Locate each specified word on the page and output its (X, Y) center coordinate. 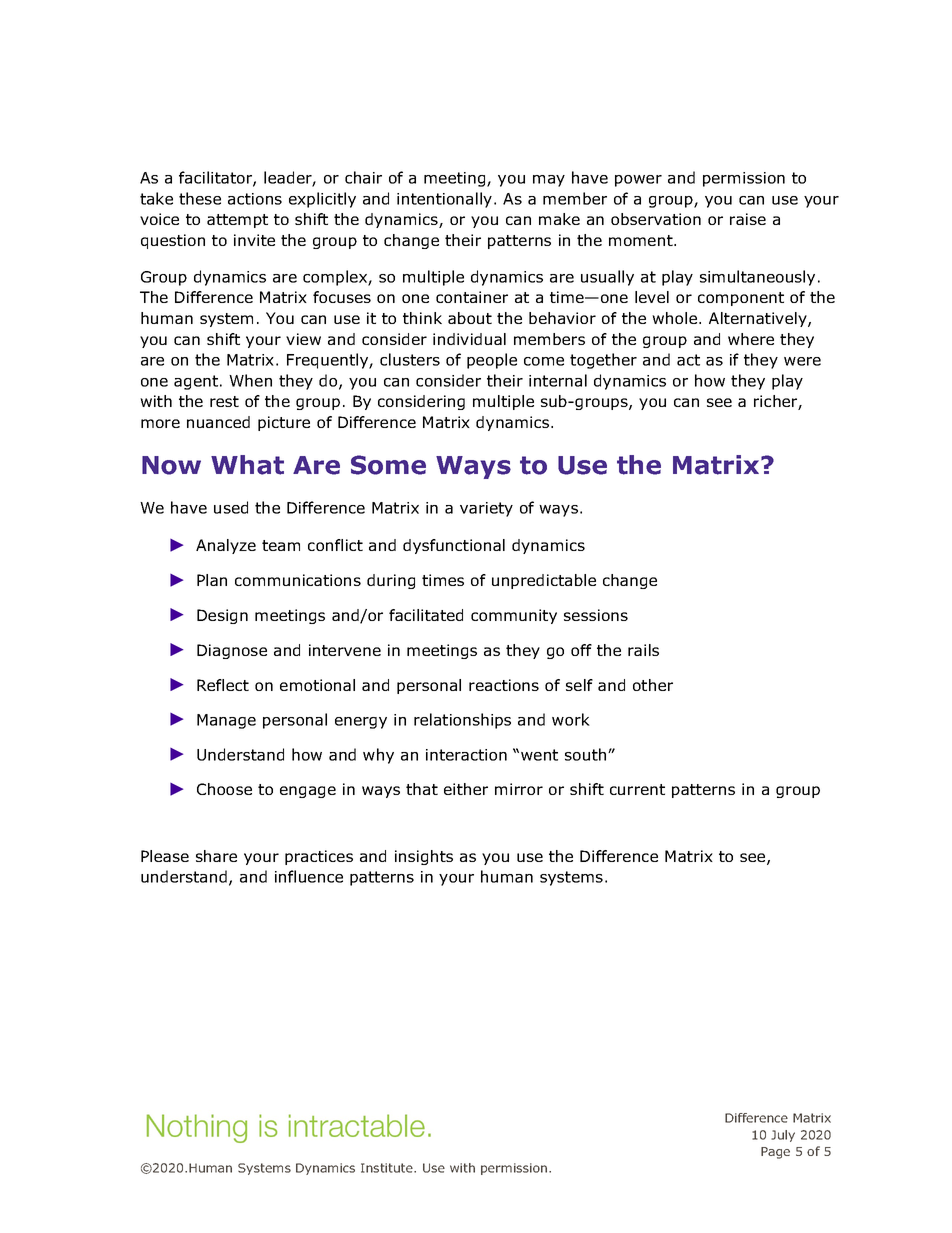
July (783, 1136)
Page (775, 1153)
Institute (388, 1168)
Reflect (223, 685)
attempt (237, 221)
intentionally (446, 200)
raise (748, 219)
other (653, 685)
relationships (462, 721)
